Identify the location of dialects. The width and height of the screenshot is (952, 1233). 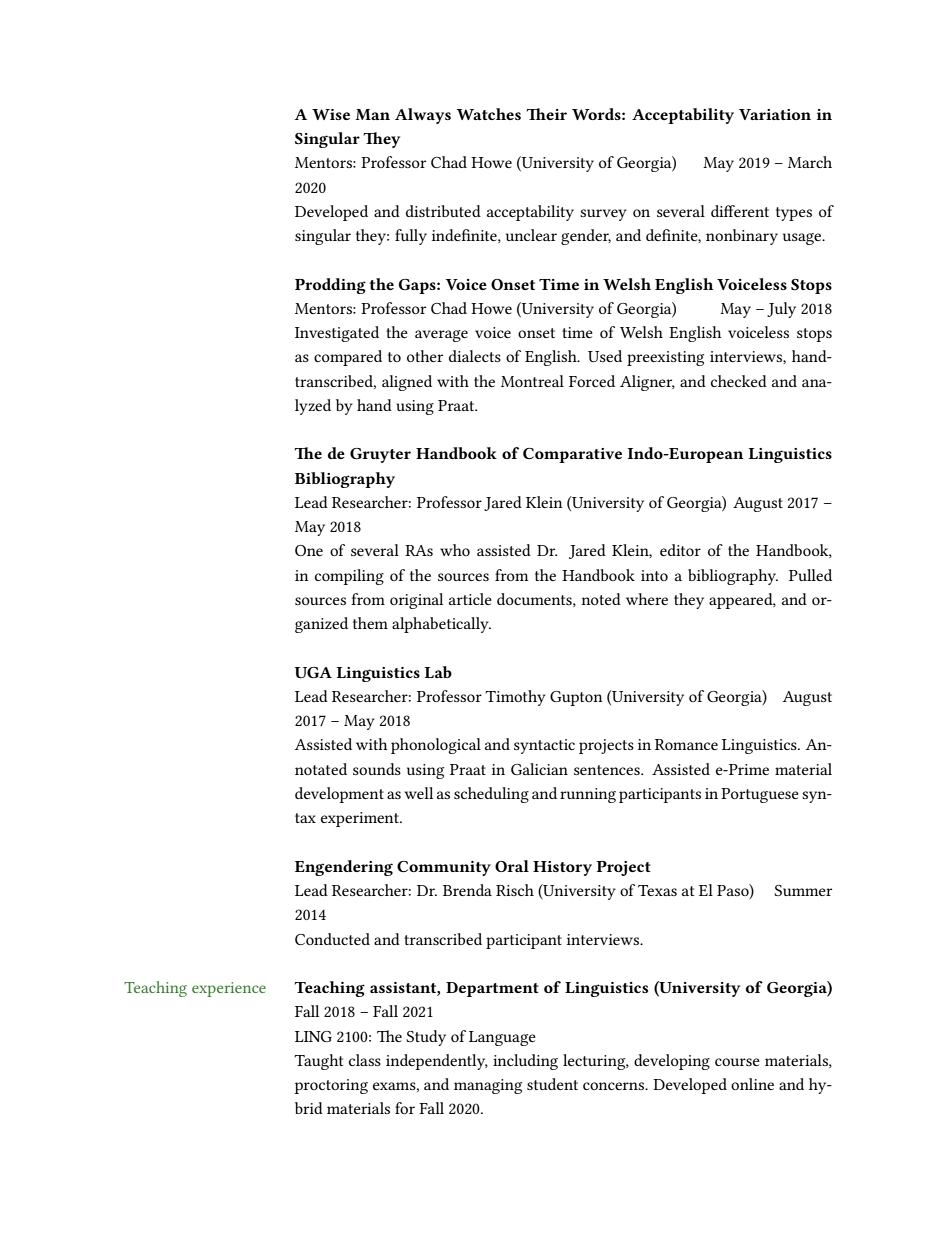
(475, 356).
